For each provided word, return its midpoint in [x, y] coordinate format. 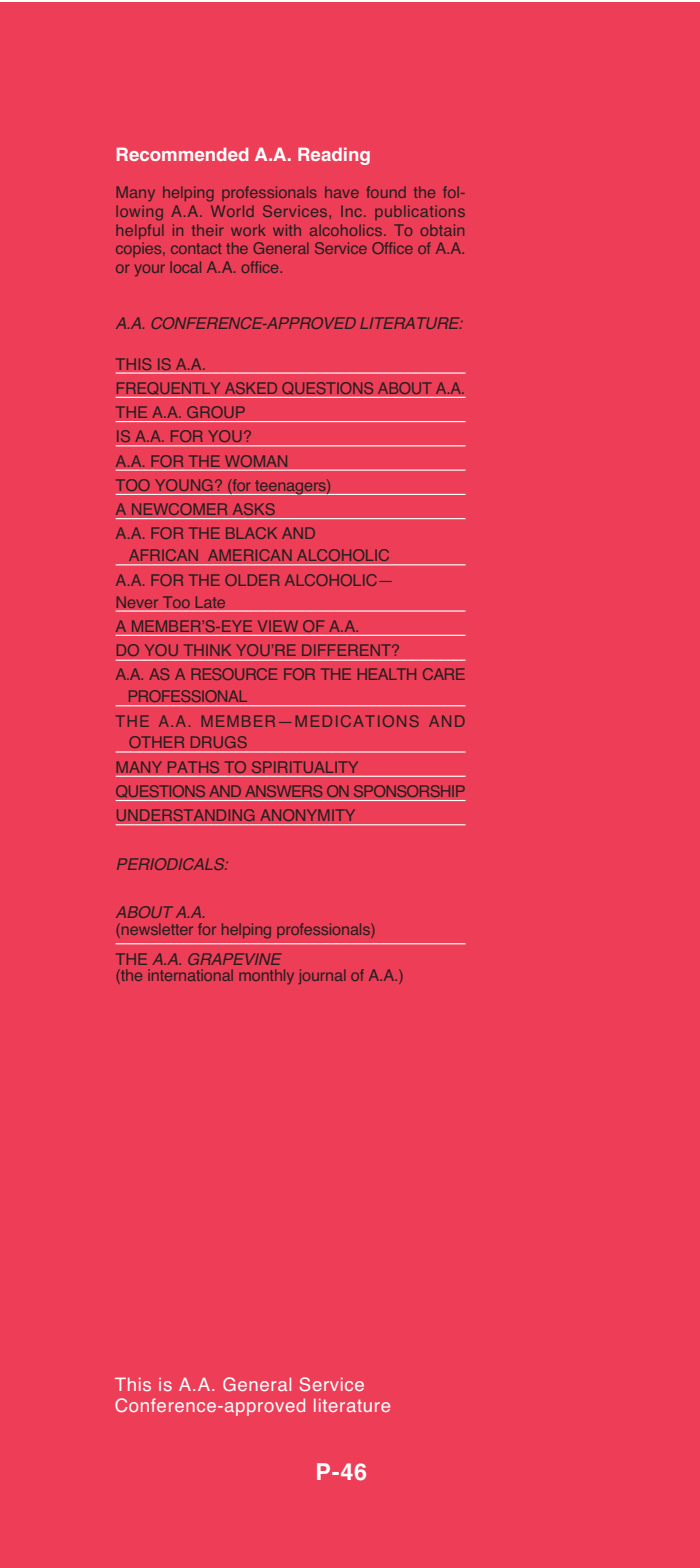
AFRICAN [163, 555]
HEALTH [387, 674]
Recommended [182, 154]
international [190, 975]
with [287, 230]
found [386, 192]
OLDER [252, 580]
